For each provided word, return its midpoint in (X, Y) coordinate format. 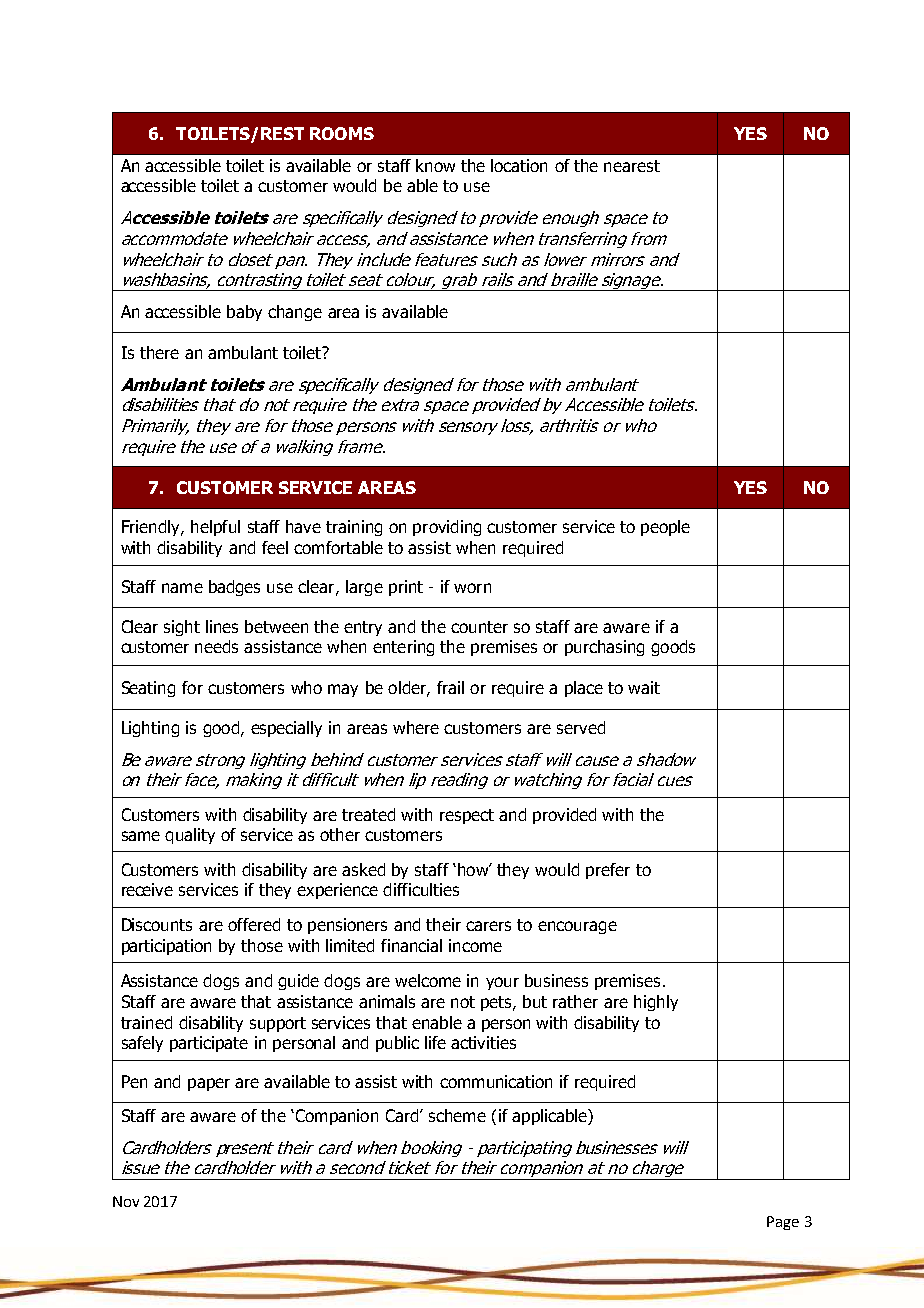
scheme (457, 1115)
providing (447, 528)
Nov (126, 1201)
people (665, 528)
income (475, 945)
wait (644, 687)
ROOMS (342, 133)
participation (166, 947)
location (519, 165)
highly (656, 1003)
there (159, 352)
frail (450, 687)
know (435, 165)
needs (216, 646)
